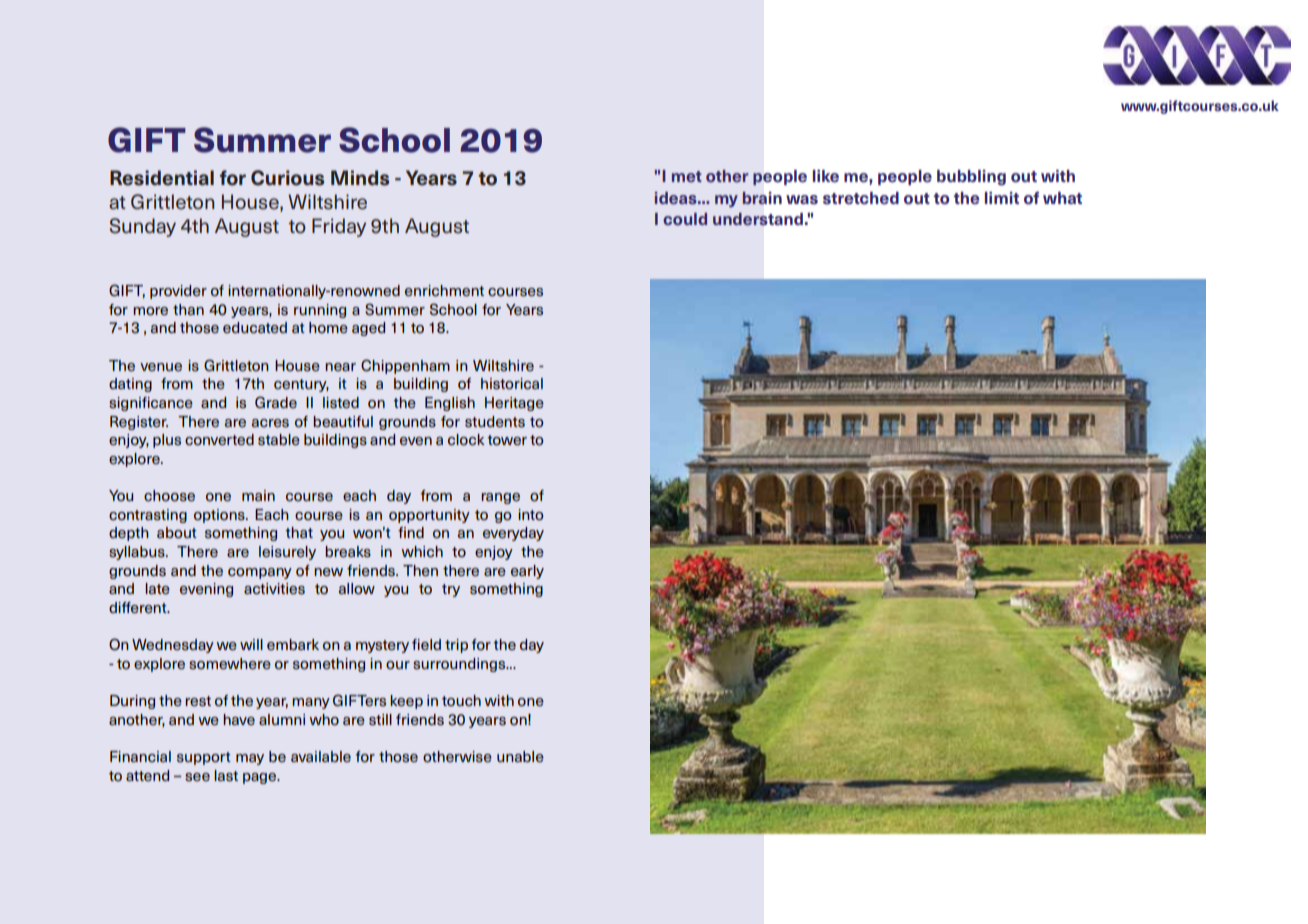 Image resolution: width=1308 pixels, height=924 pixels. What do you see at coordinates (531, 515) in the screenshot?
I see `into` at bounding box center [531, 515].
